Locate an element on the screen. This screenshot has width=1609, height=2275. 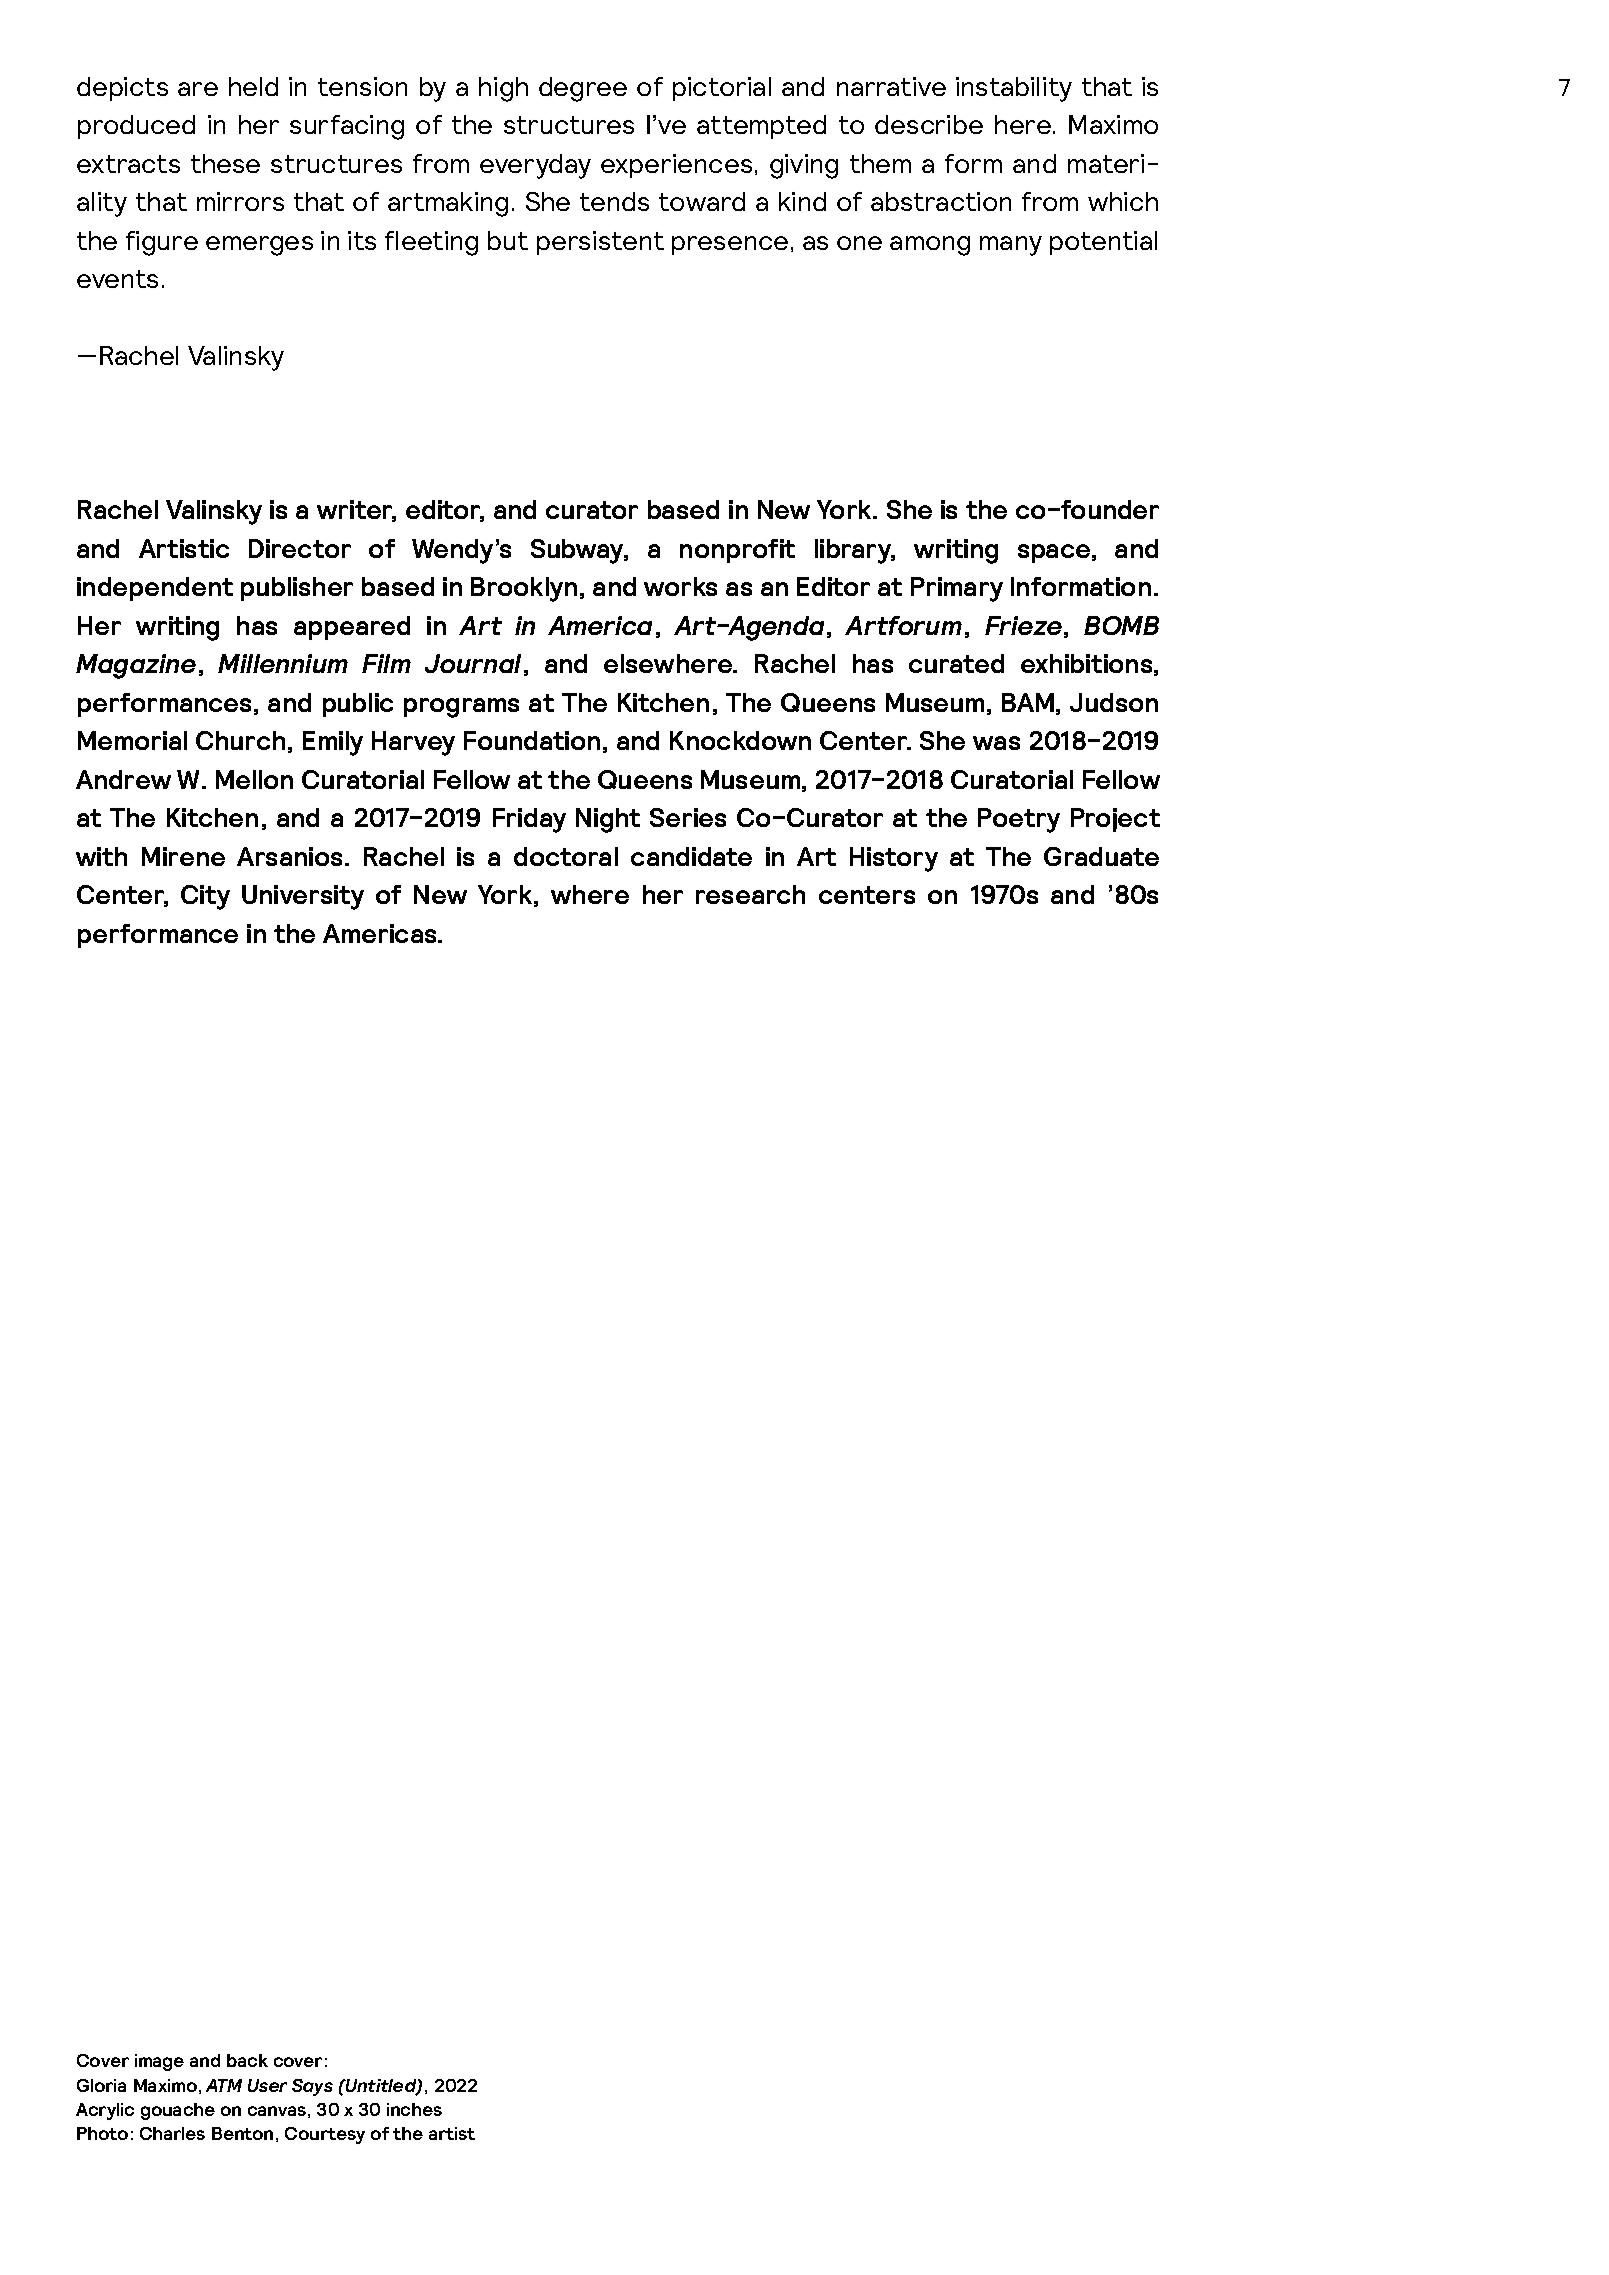
instability is located at coordinates (1014, 89).
